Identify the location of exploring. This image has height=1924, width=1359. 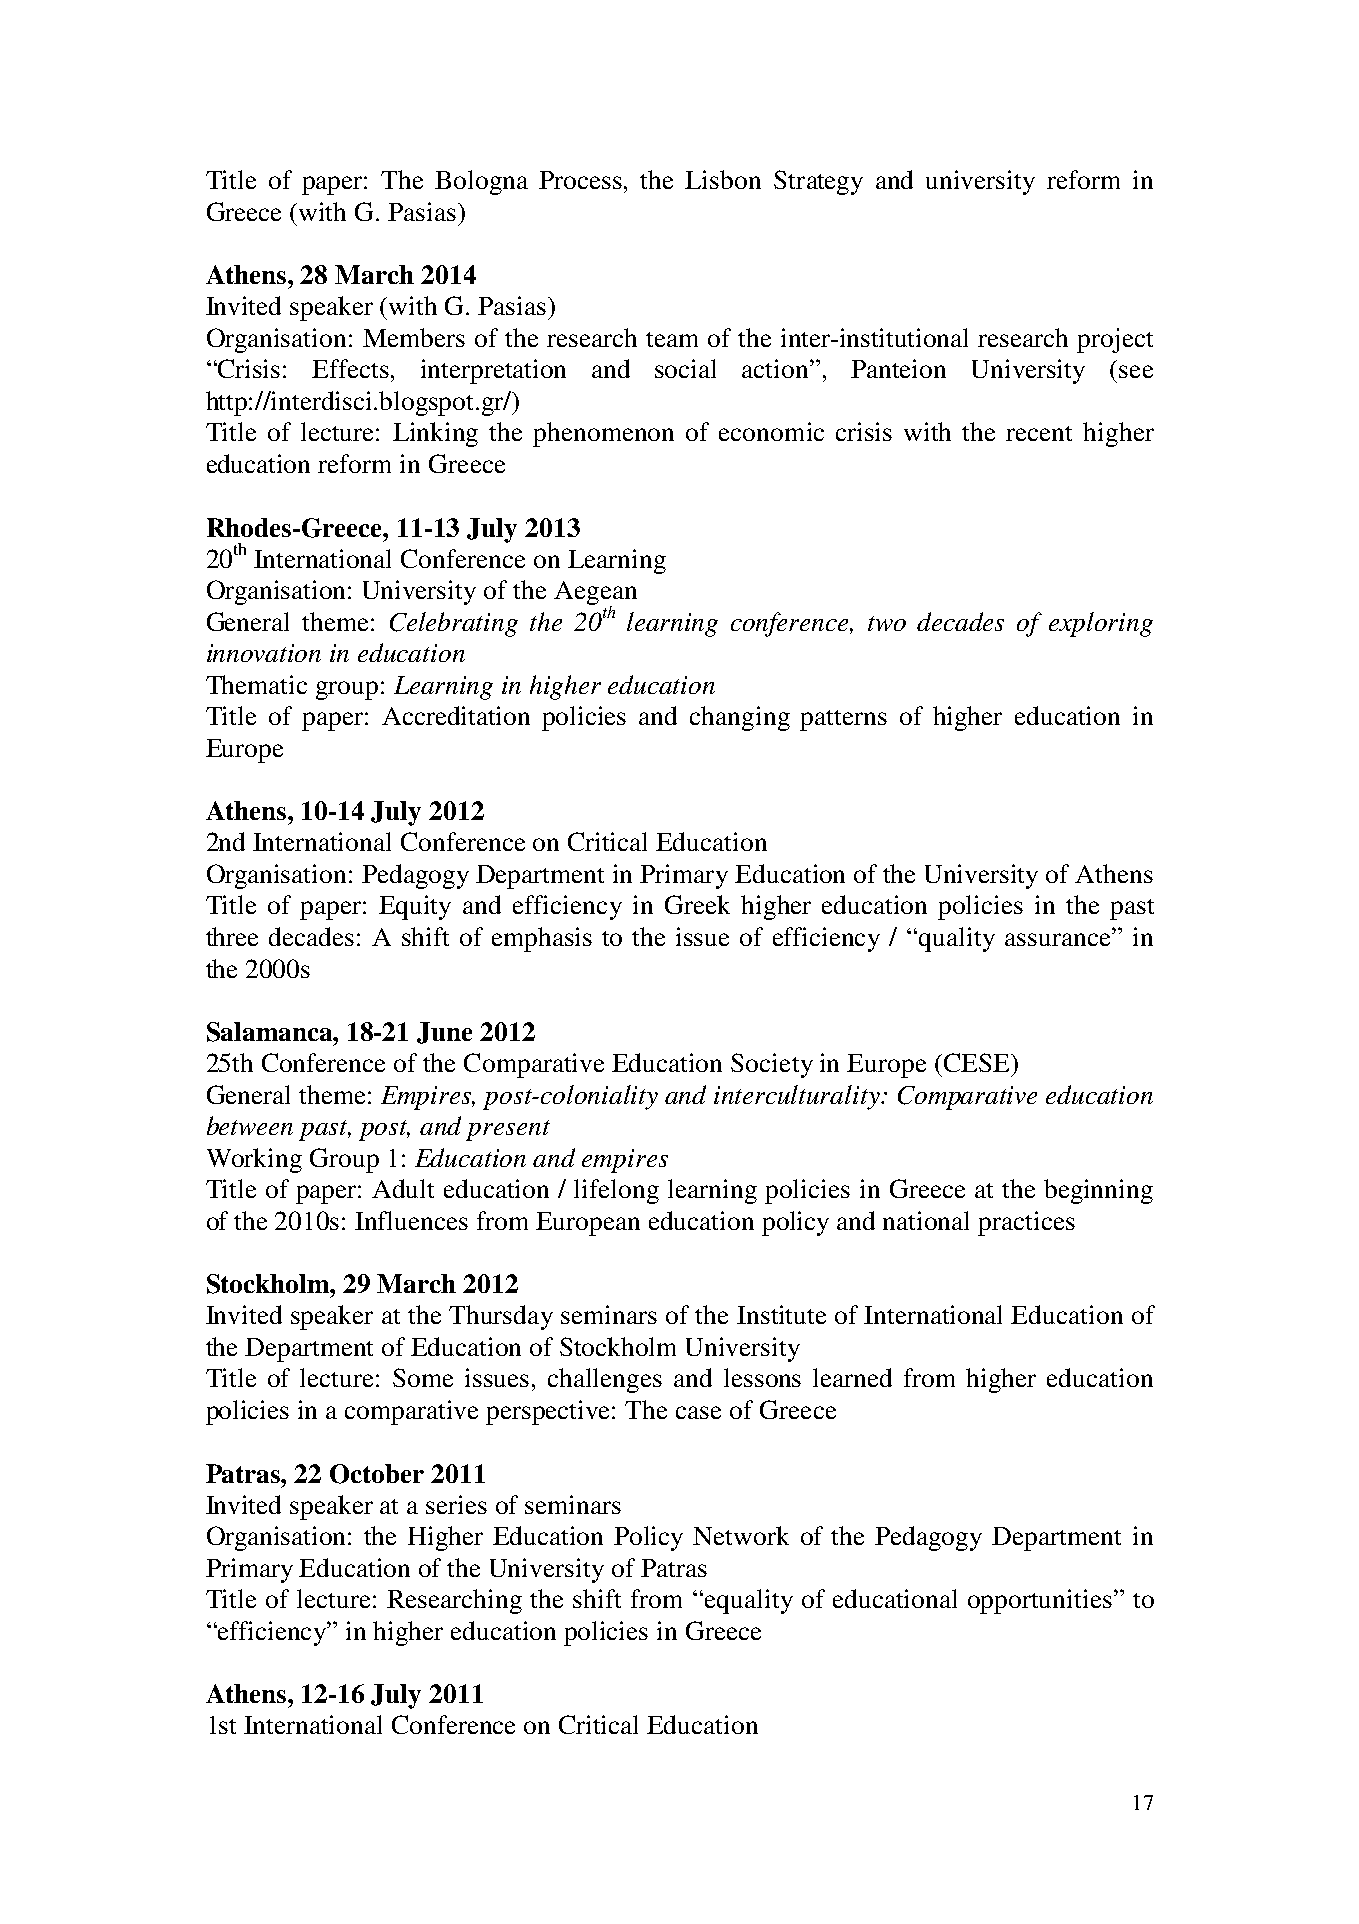
(1101, 624).
